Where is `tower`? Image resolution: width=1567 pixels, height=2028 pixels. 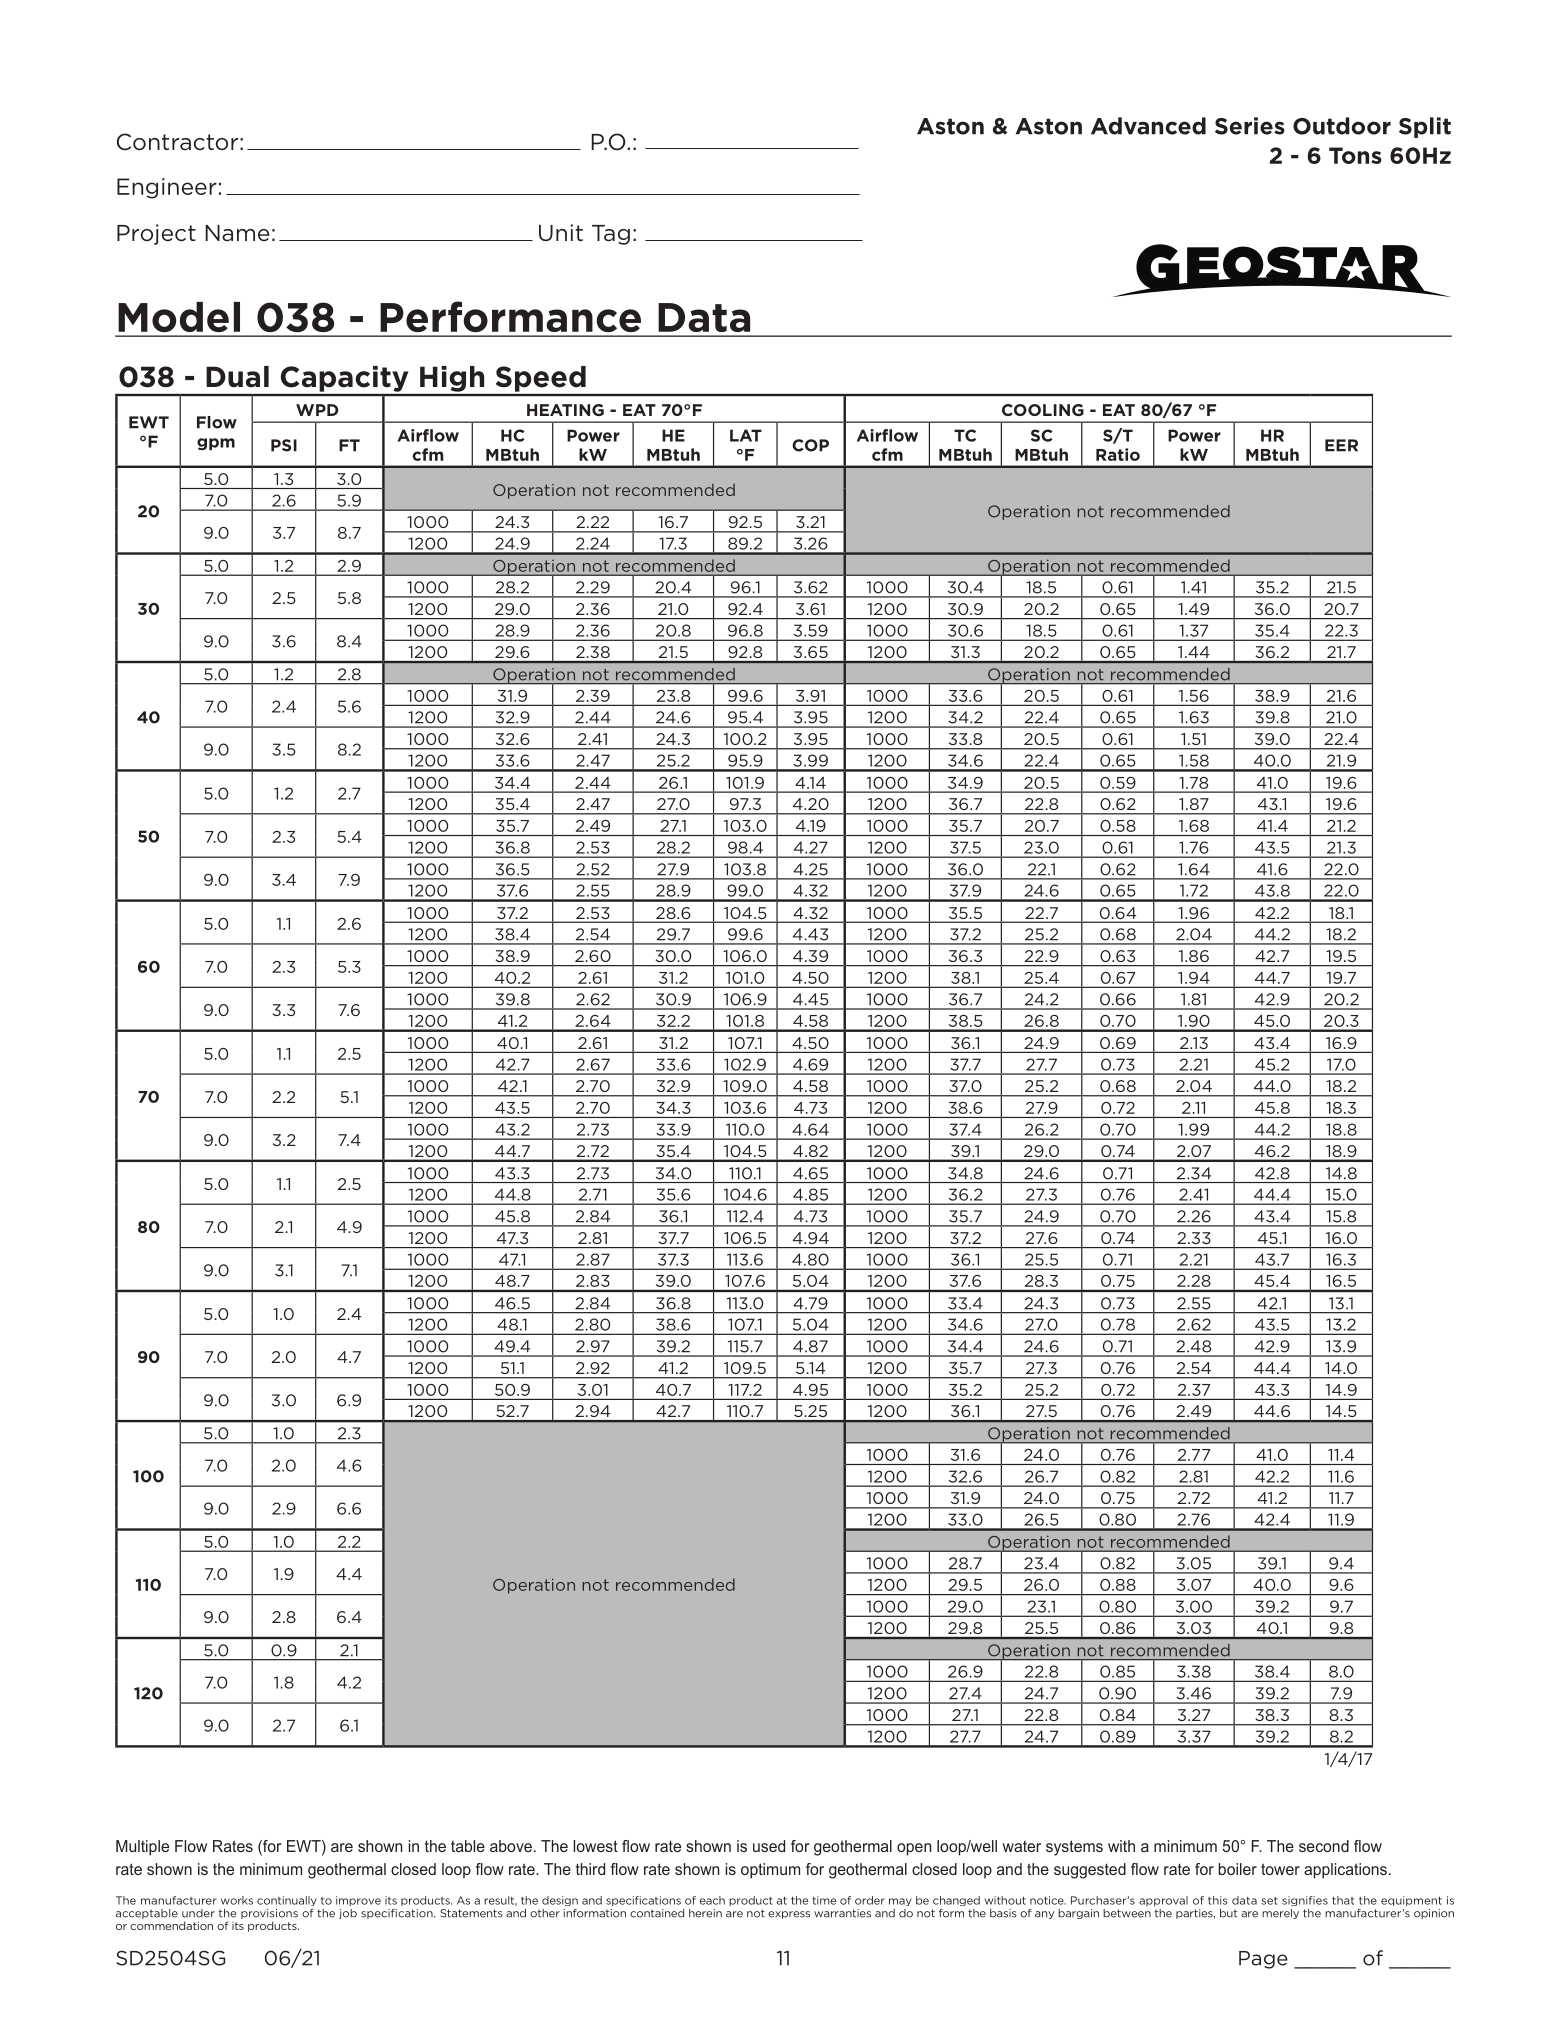 tower is located at coordinates (1280, 1869).
